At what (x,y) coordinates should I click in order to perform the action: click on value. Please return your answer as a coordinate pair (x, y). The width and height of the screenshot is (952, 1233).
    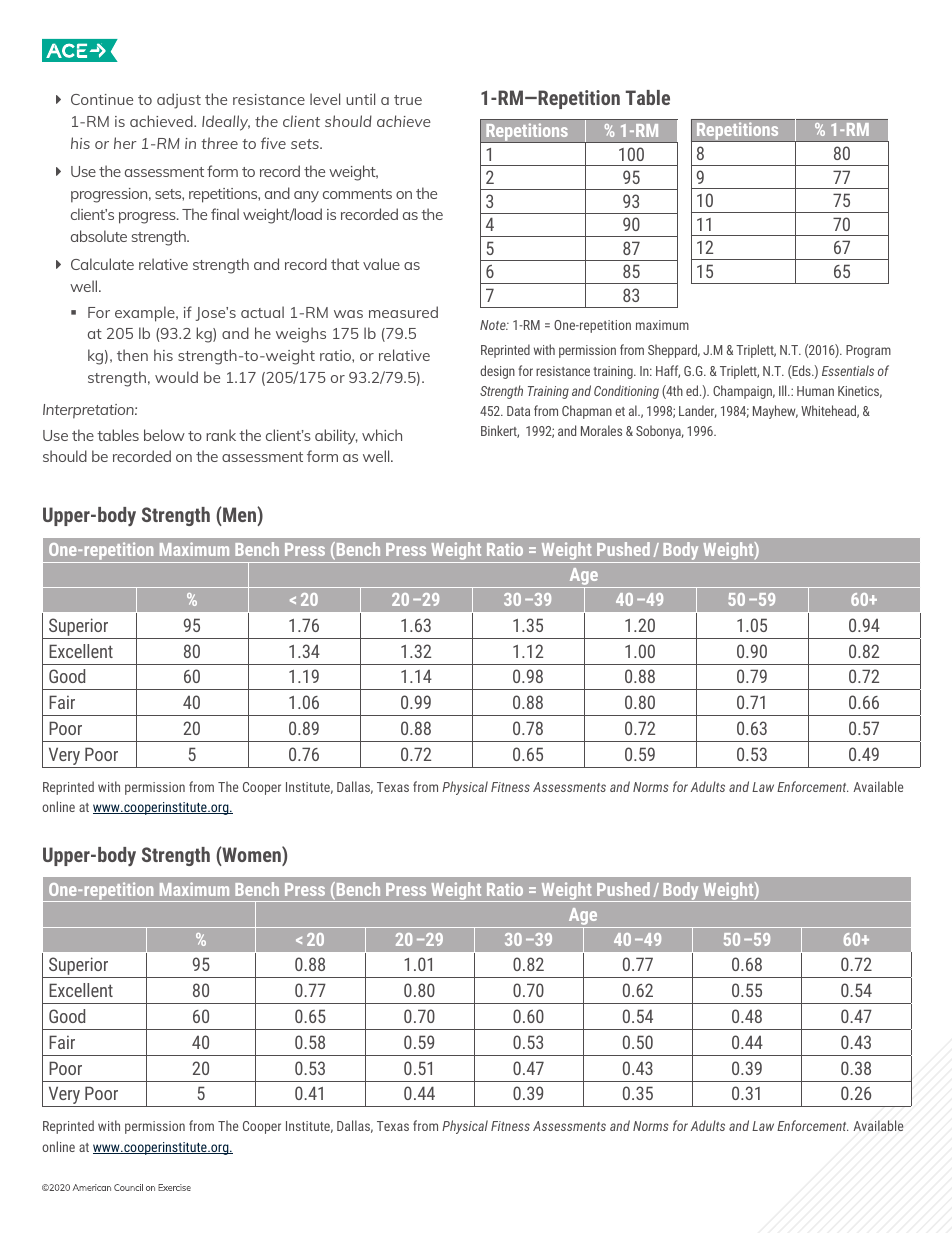
    Looking at the image, I should click on (381, 264).
